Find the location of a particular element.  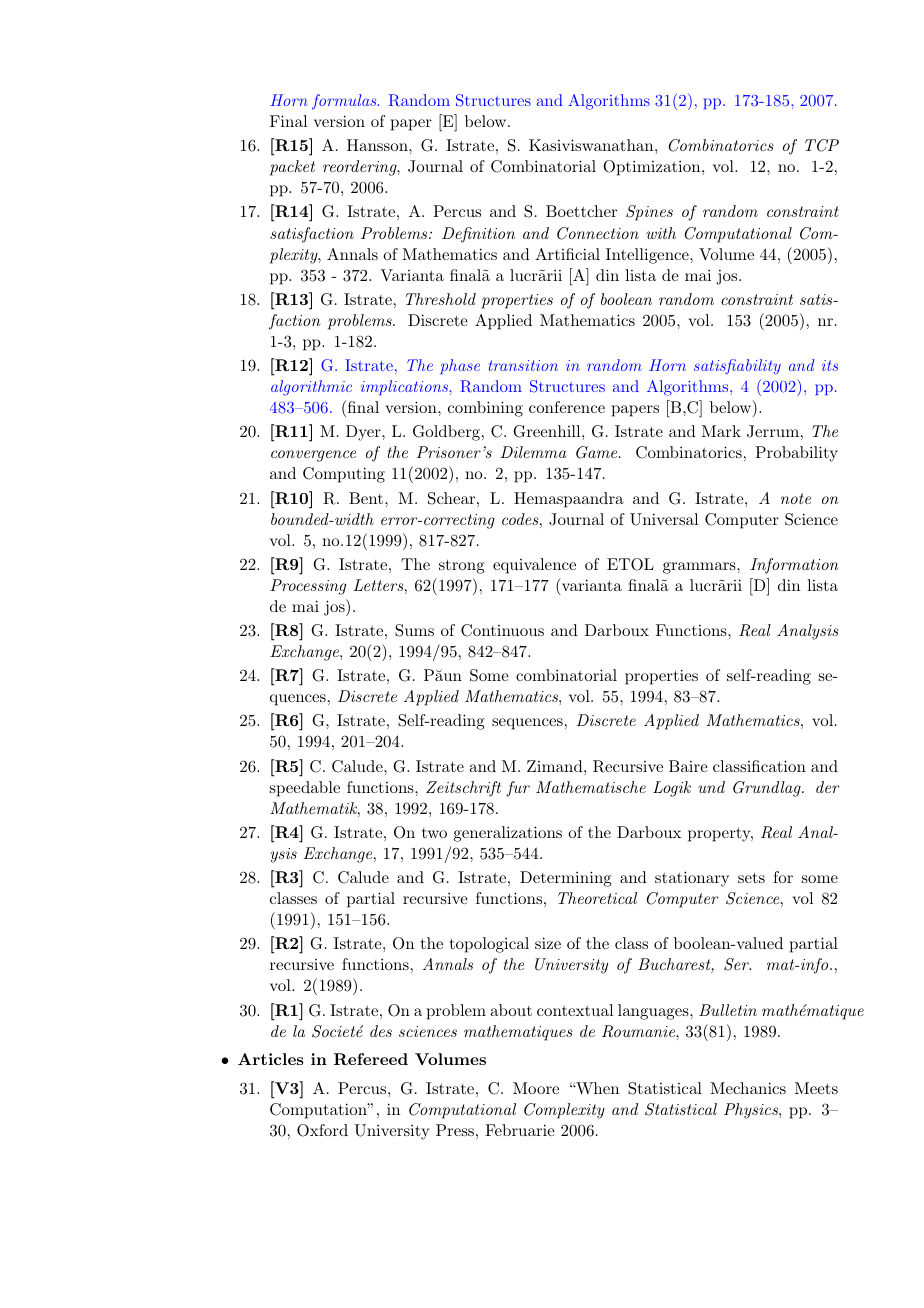

Computing is located at coordinates (344, 475).
